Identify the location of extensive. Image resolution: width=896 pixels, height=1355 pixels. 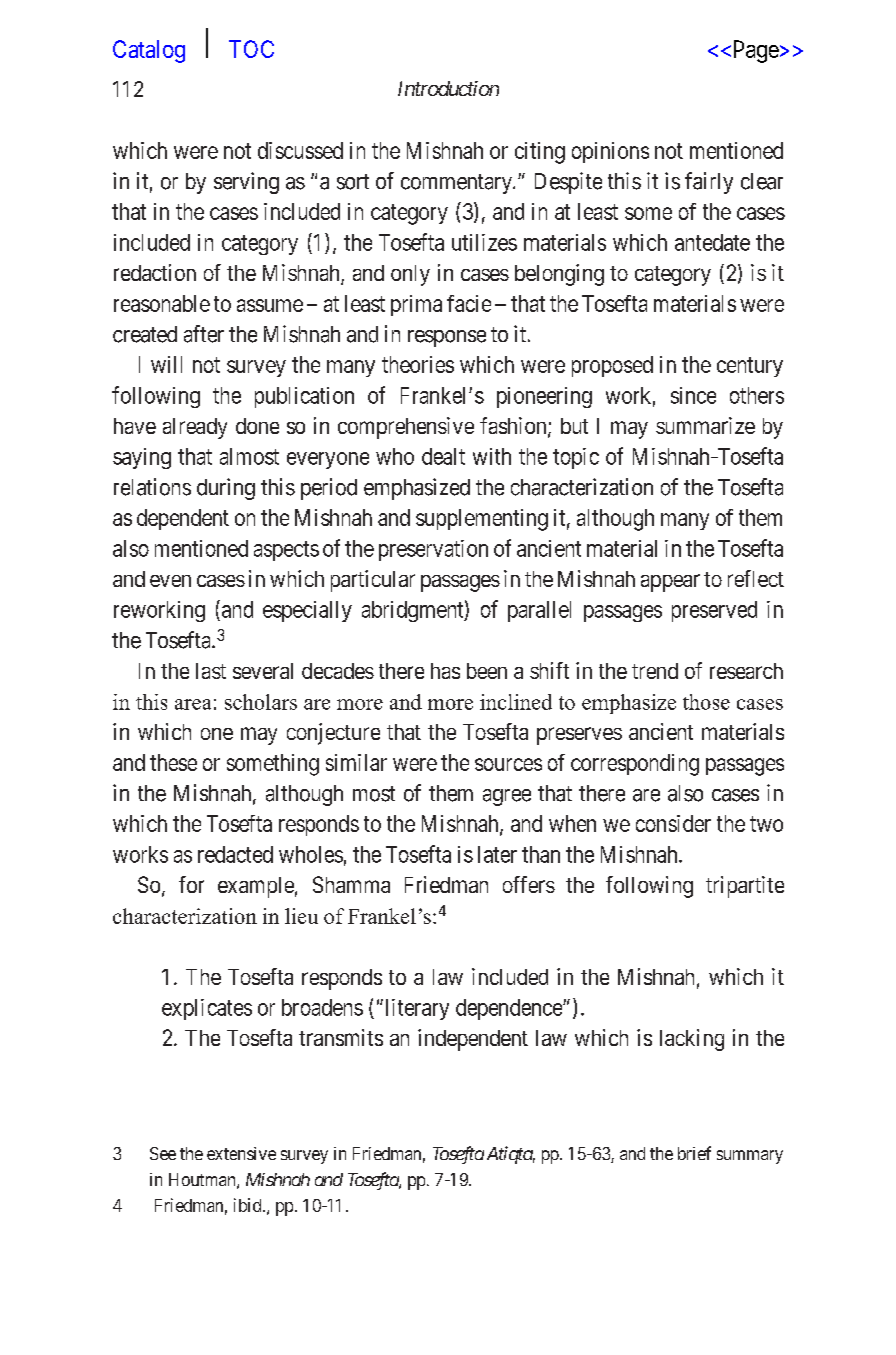
(241, 1153).
